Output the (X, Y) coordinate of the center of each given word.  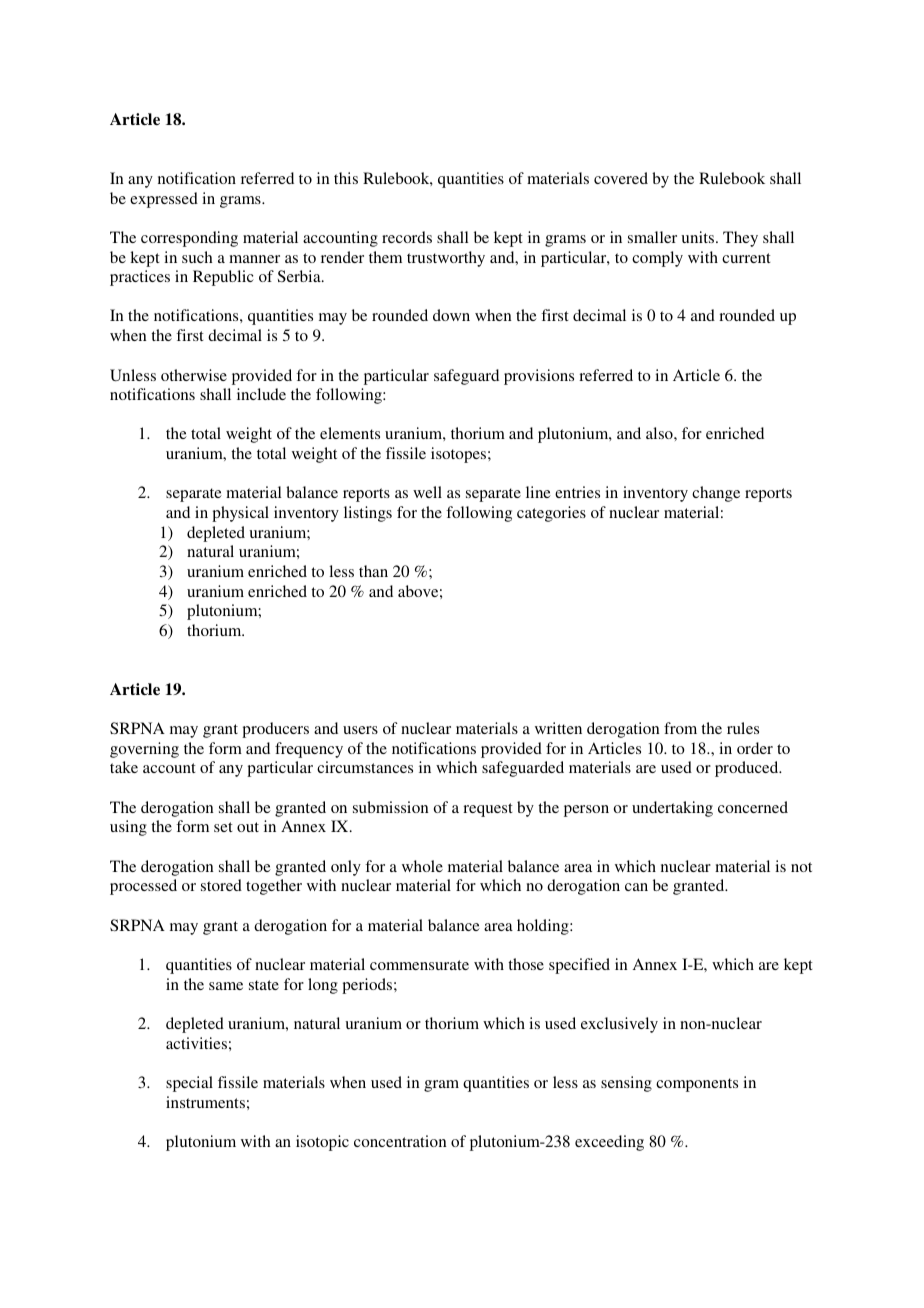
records (407, 237)
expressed (164, 200)
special (189, 1084)
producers (275, 730)
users (360, 730)
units (699, 237)
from (680, 728)
